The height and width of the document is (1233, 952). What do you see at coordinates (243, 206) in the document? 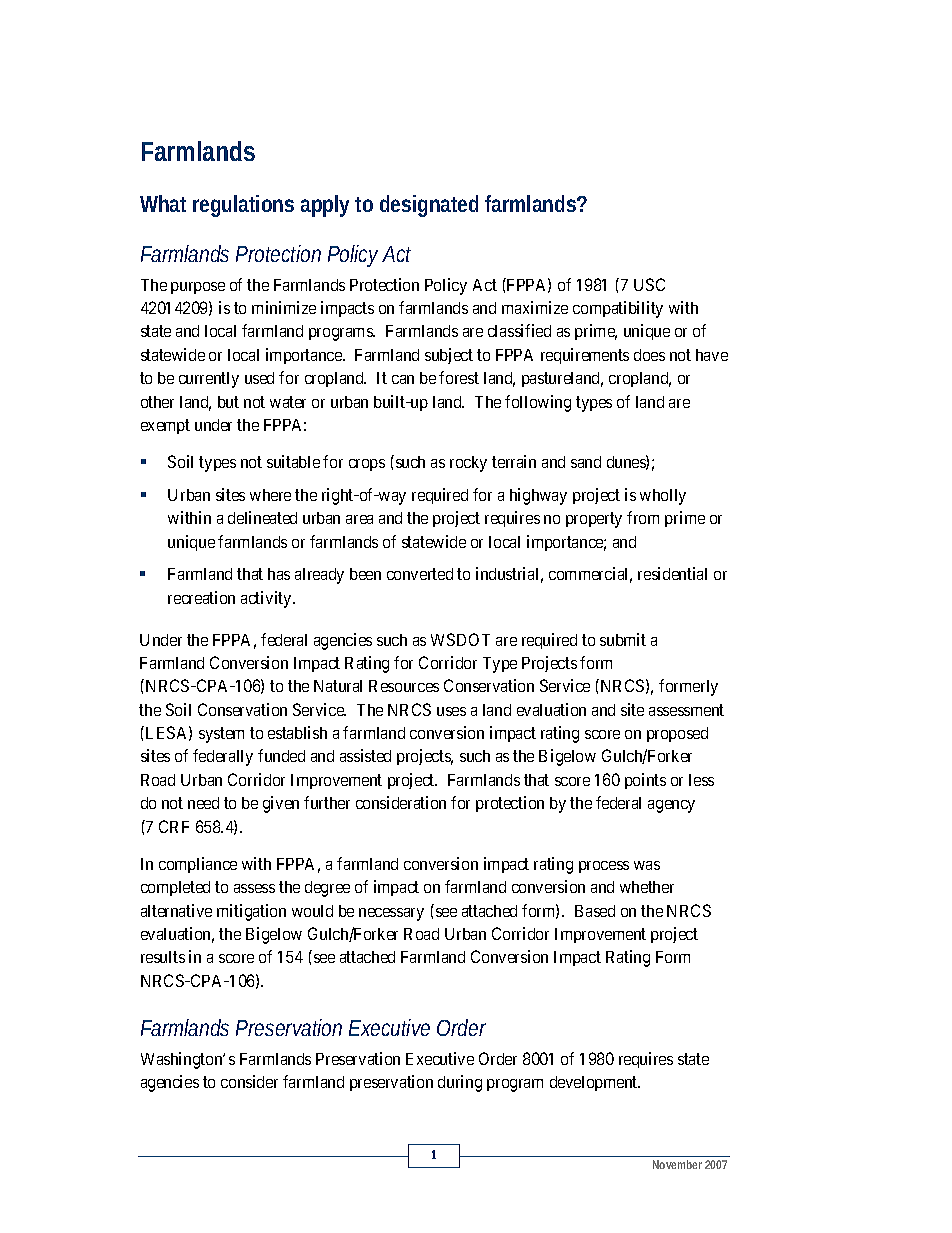
I see `regulations` at bounding box center [243, 206].
